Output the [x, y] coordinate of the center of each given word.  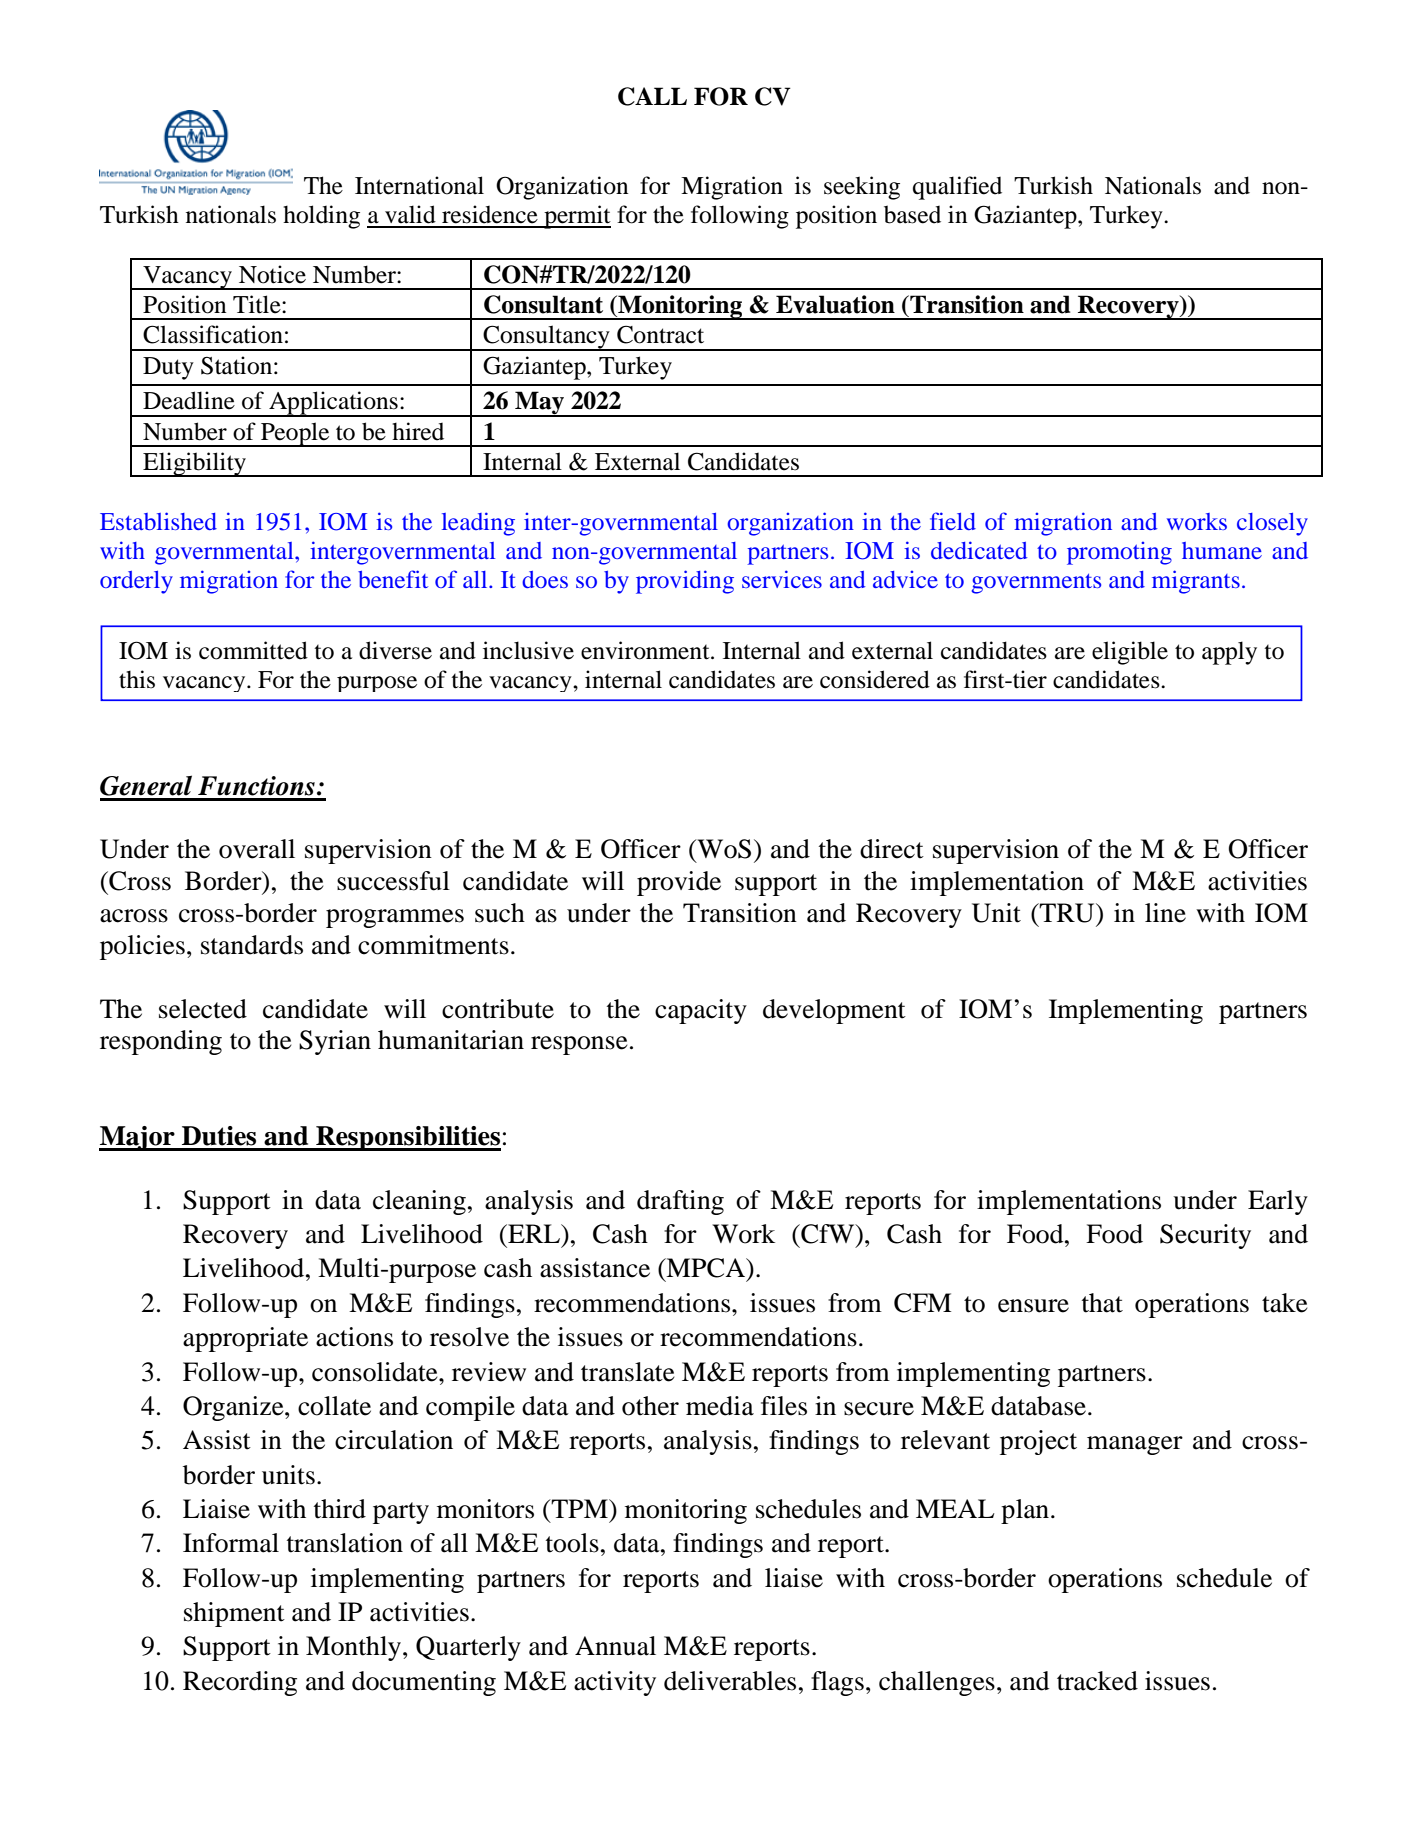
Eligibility [194, 464]
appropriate [245, 1339]
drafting [680, 1202]
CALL [652, 96]
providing [685, 582]
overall [257, 849]
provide [679, 883]
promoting [1119, 553]
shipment [234, 1614]
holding [321, 217]
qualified [957, 188]
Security [1205, 1236]
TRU [1067, 913]
